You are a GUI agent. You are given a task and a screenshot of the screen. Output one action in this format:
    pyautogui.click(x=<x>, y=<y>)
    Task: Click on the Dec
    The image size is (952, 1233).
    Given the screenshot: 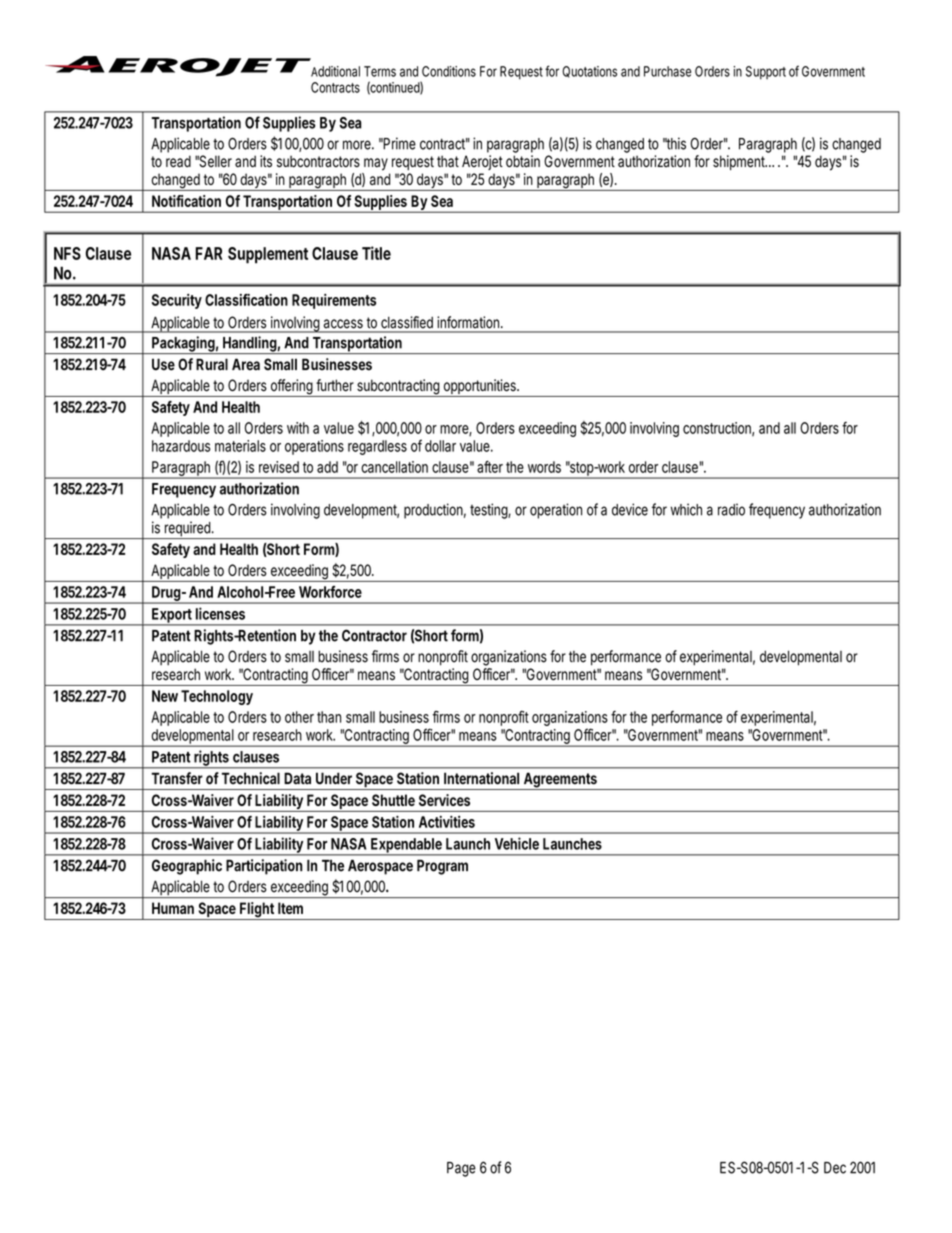 What is the action you would take?
    pyautogui.click(x=835, y=1168)
